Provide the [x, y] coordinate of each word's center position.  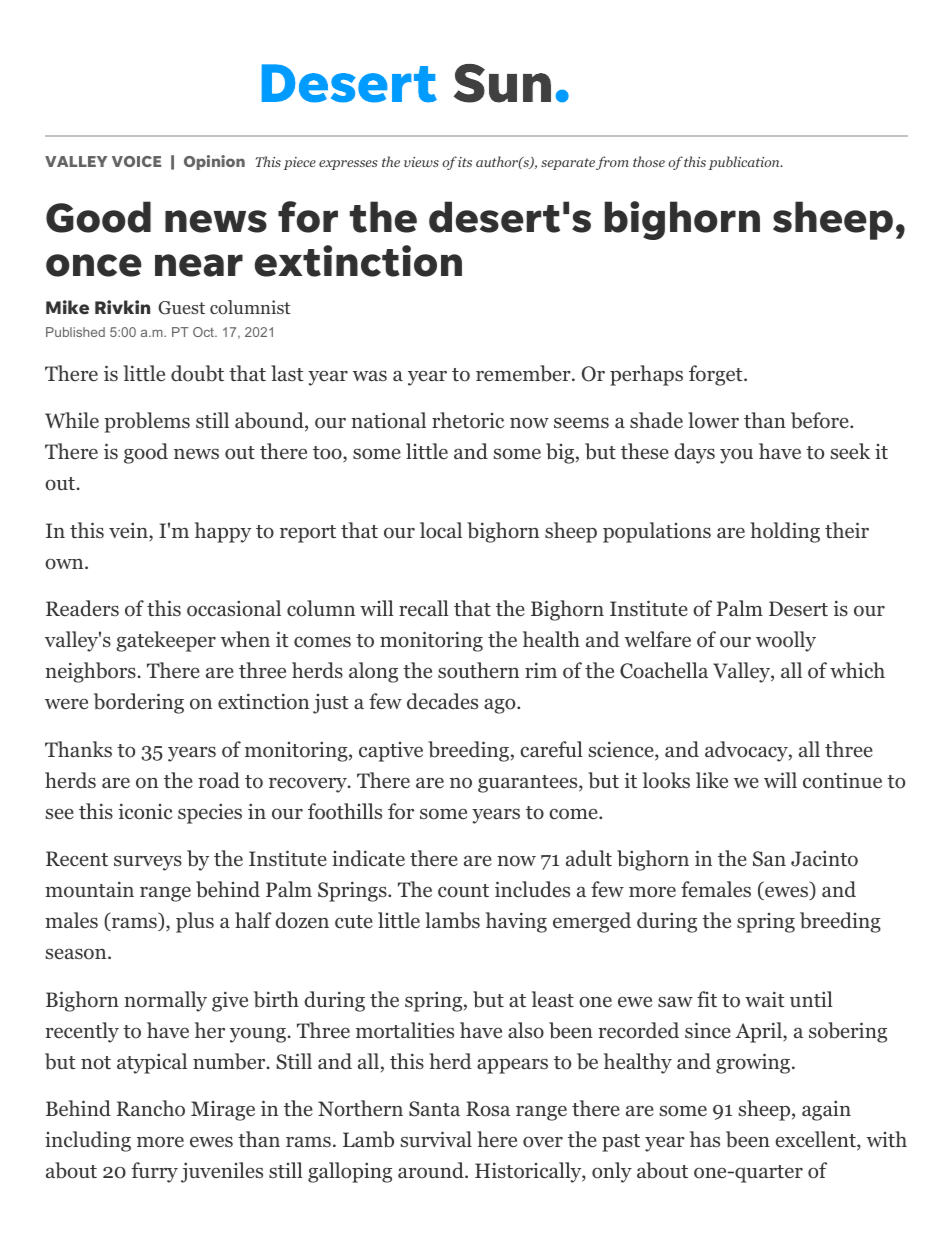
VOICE [136, 161]
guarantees [527, 784]
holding [785, 532]
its [465, 162]
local [441, 530]
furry [154, 1172]
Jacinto [824, 858]
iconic [146, 811]
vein [129, 531]
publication [745, 163]
